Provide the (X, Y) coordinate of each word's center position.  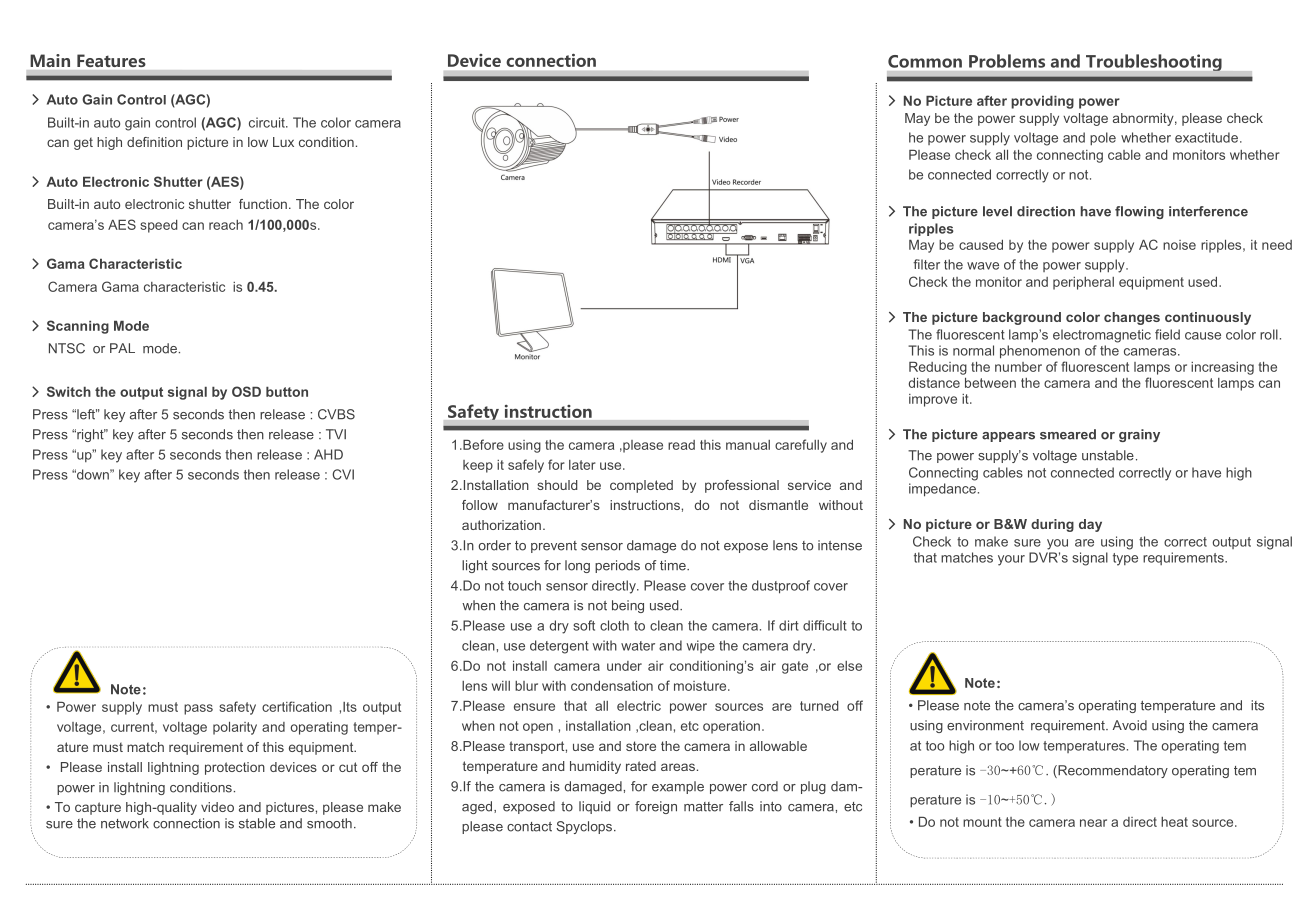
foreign (656, 807)
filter (926, 264)
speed (159, 226)
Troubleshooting (1154, 62)
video (217, 807)
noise (1179, 245)
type (1125, 559)
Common (925, 61)
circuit (268, 122)
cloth (614, 625)
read (681, 445)
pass (198, 709)
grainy (1139, 435)
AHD (328, 454)
